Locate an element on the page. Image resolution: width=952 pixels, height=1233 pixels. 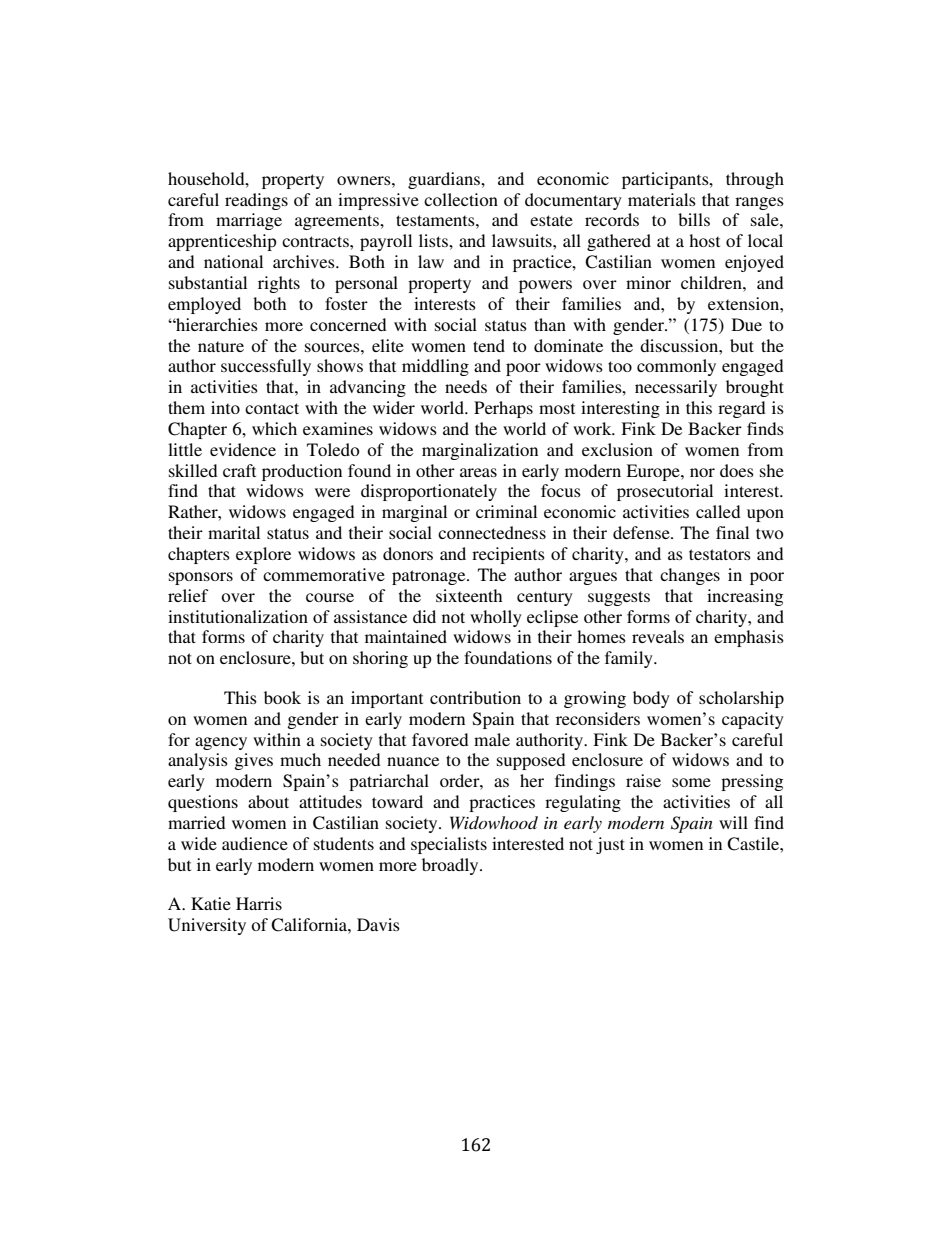
readings is located at coordinates (256, 201).
